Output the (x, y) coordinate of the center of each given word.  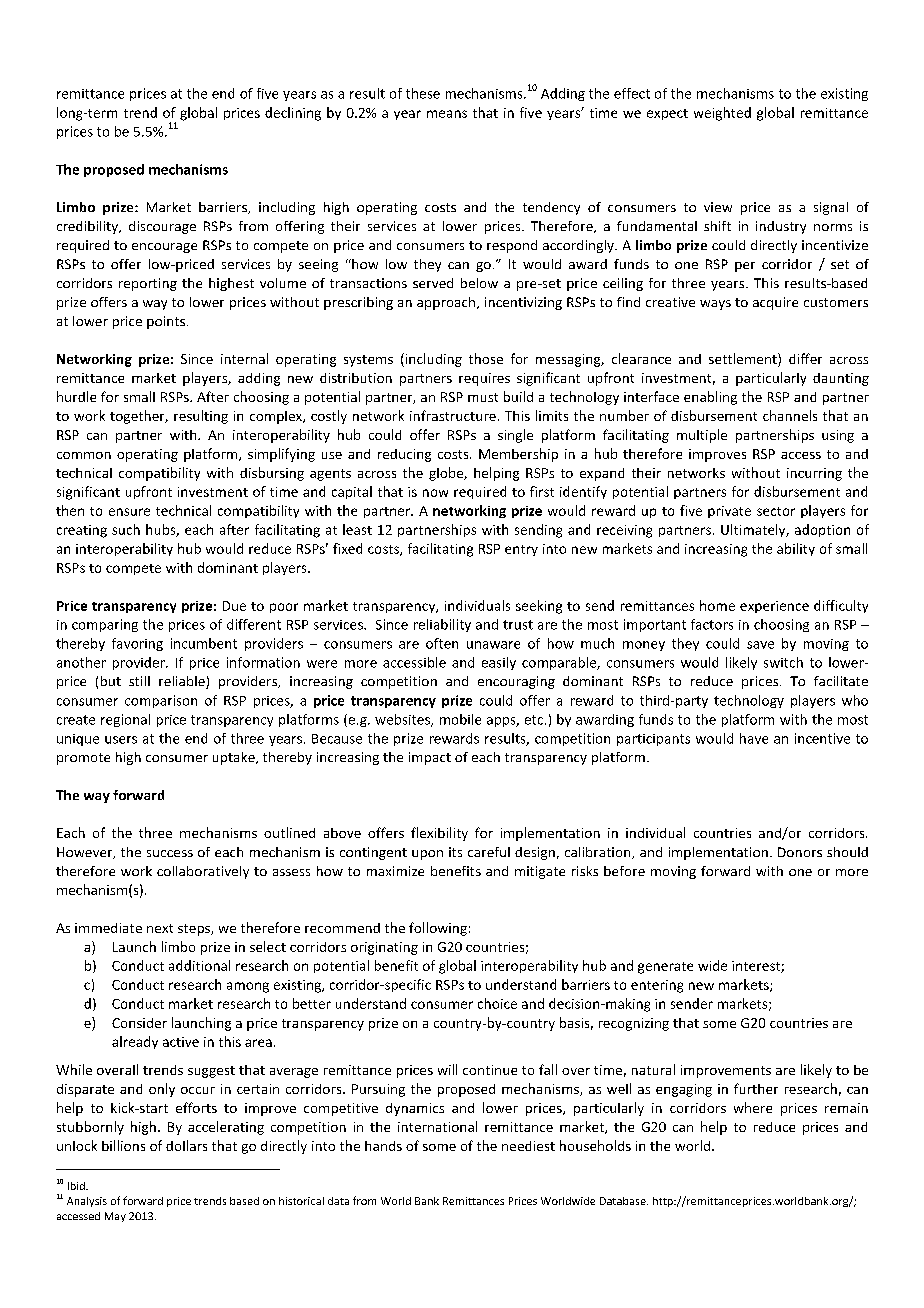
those (486, 358)
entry (521, 550)
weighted (722, 114)
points (167, 322)
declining (293, 114)
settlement (744, 360)
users (121, 740)
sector (776, 511)
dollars (186, 1145)
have (754, 738)
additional (199, 965)
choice (497, 1003)
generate (665, 968)
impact (430, 758)
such (126, 529)
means (447, 114)
